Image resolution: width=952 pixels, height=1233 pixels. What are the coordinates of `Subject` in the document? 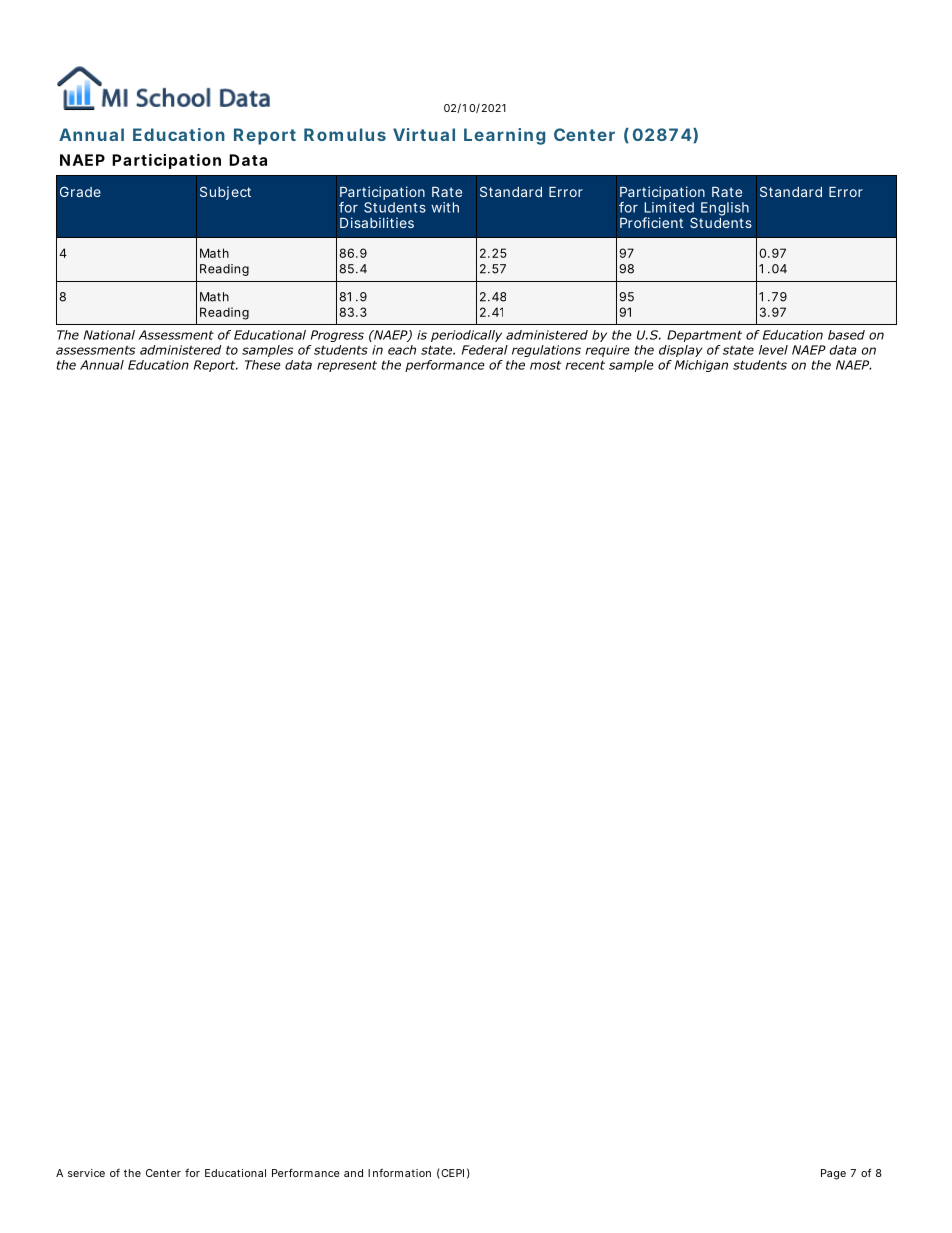 It's located at (225, 193).
